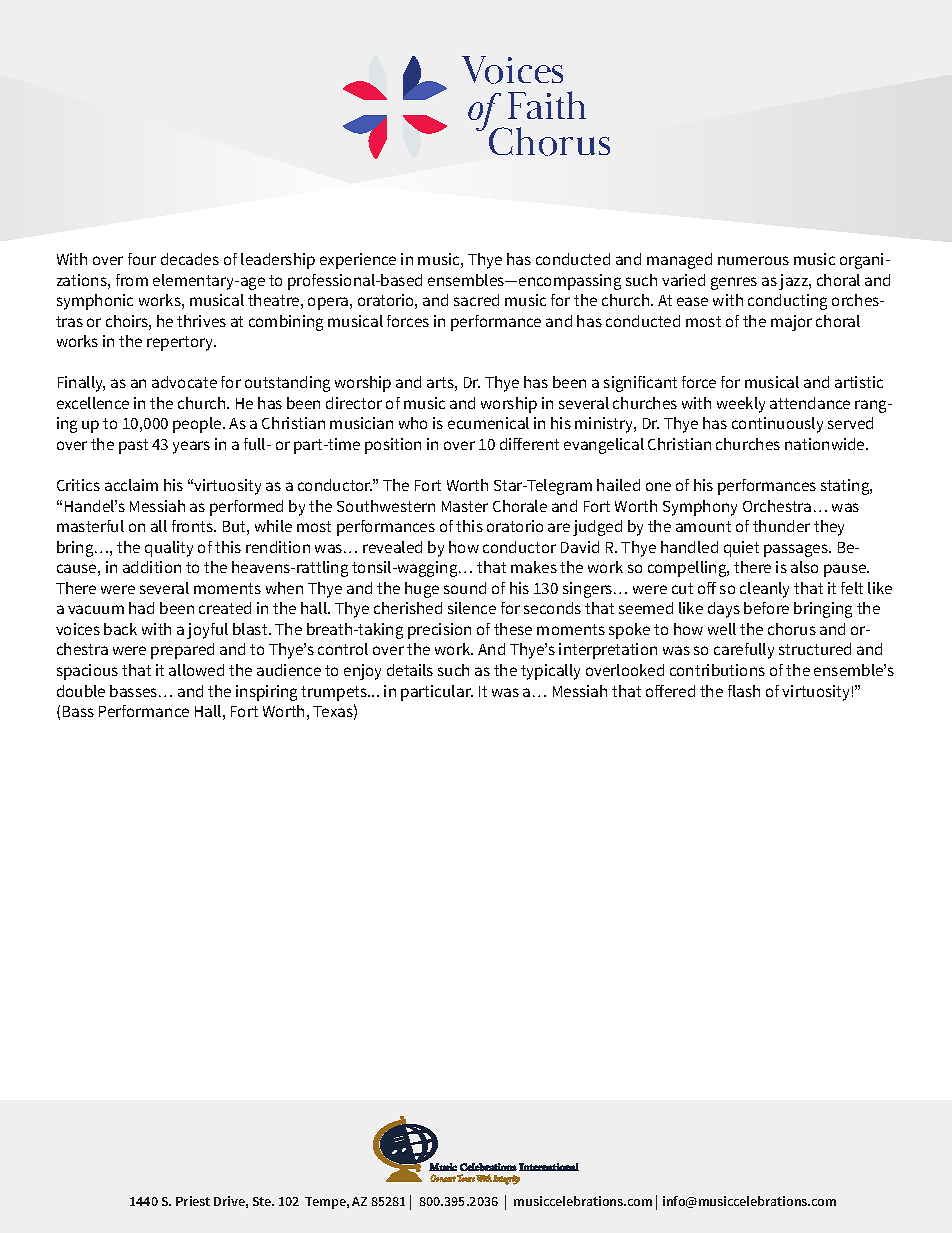 The image size is (952, 1233). Describe the element at coordinates (547, 105) in the screenshot. I see `Faith` at that location.
